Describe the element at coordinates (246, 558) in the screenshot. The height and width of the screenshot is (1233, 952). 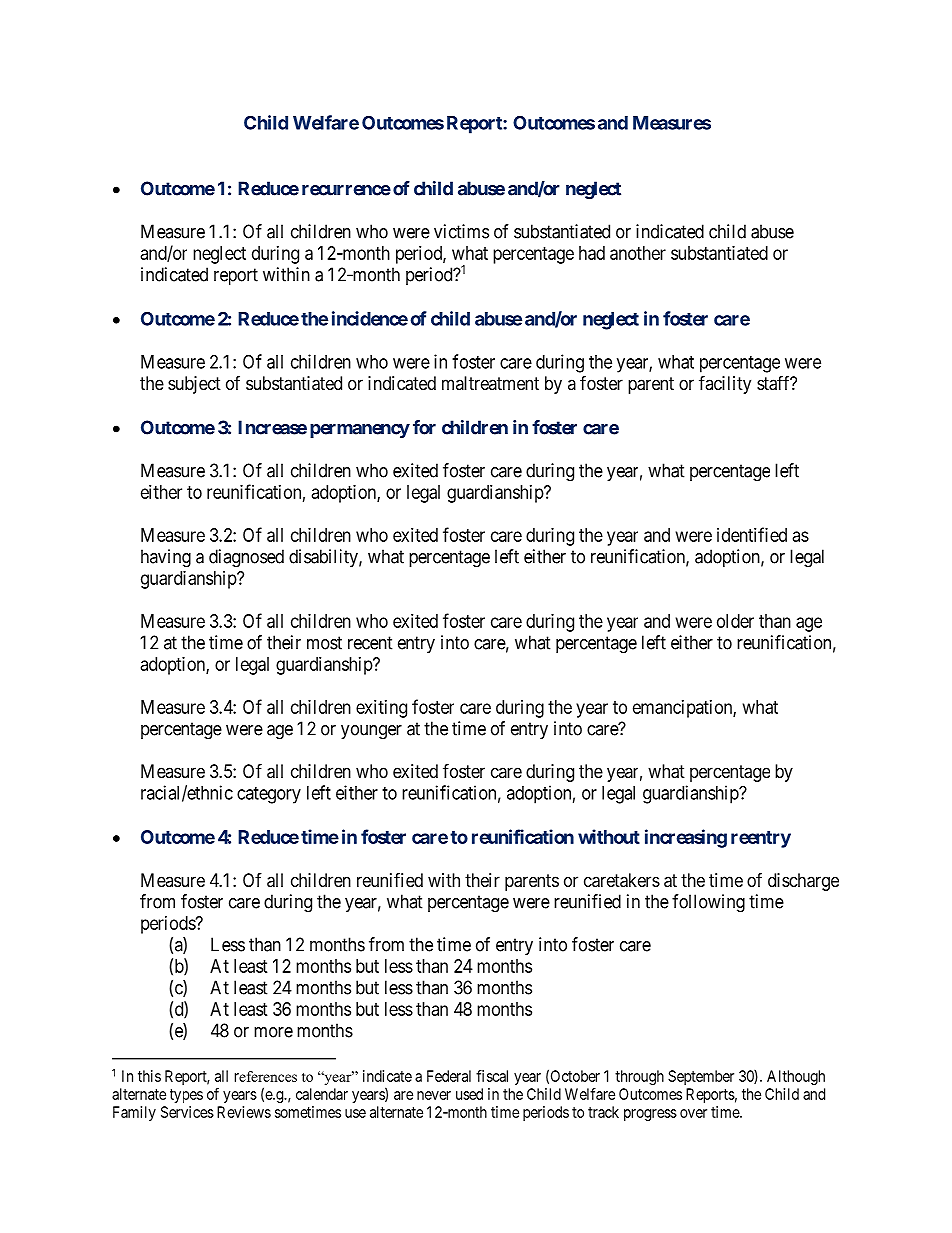
I see `diagnosed` at that location.
